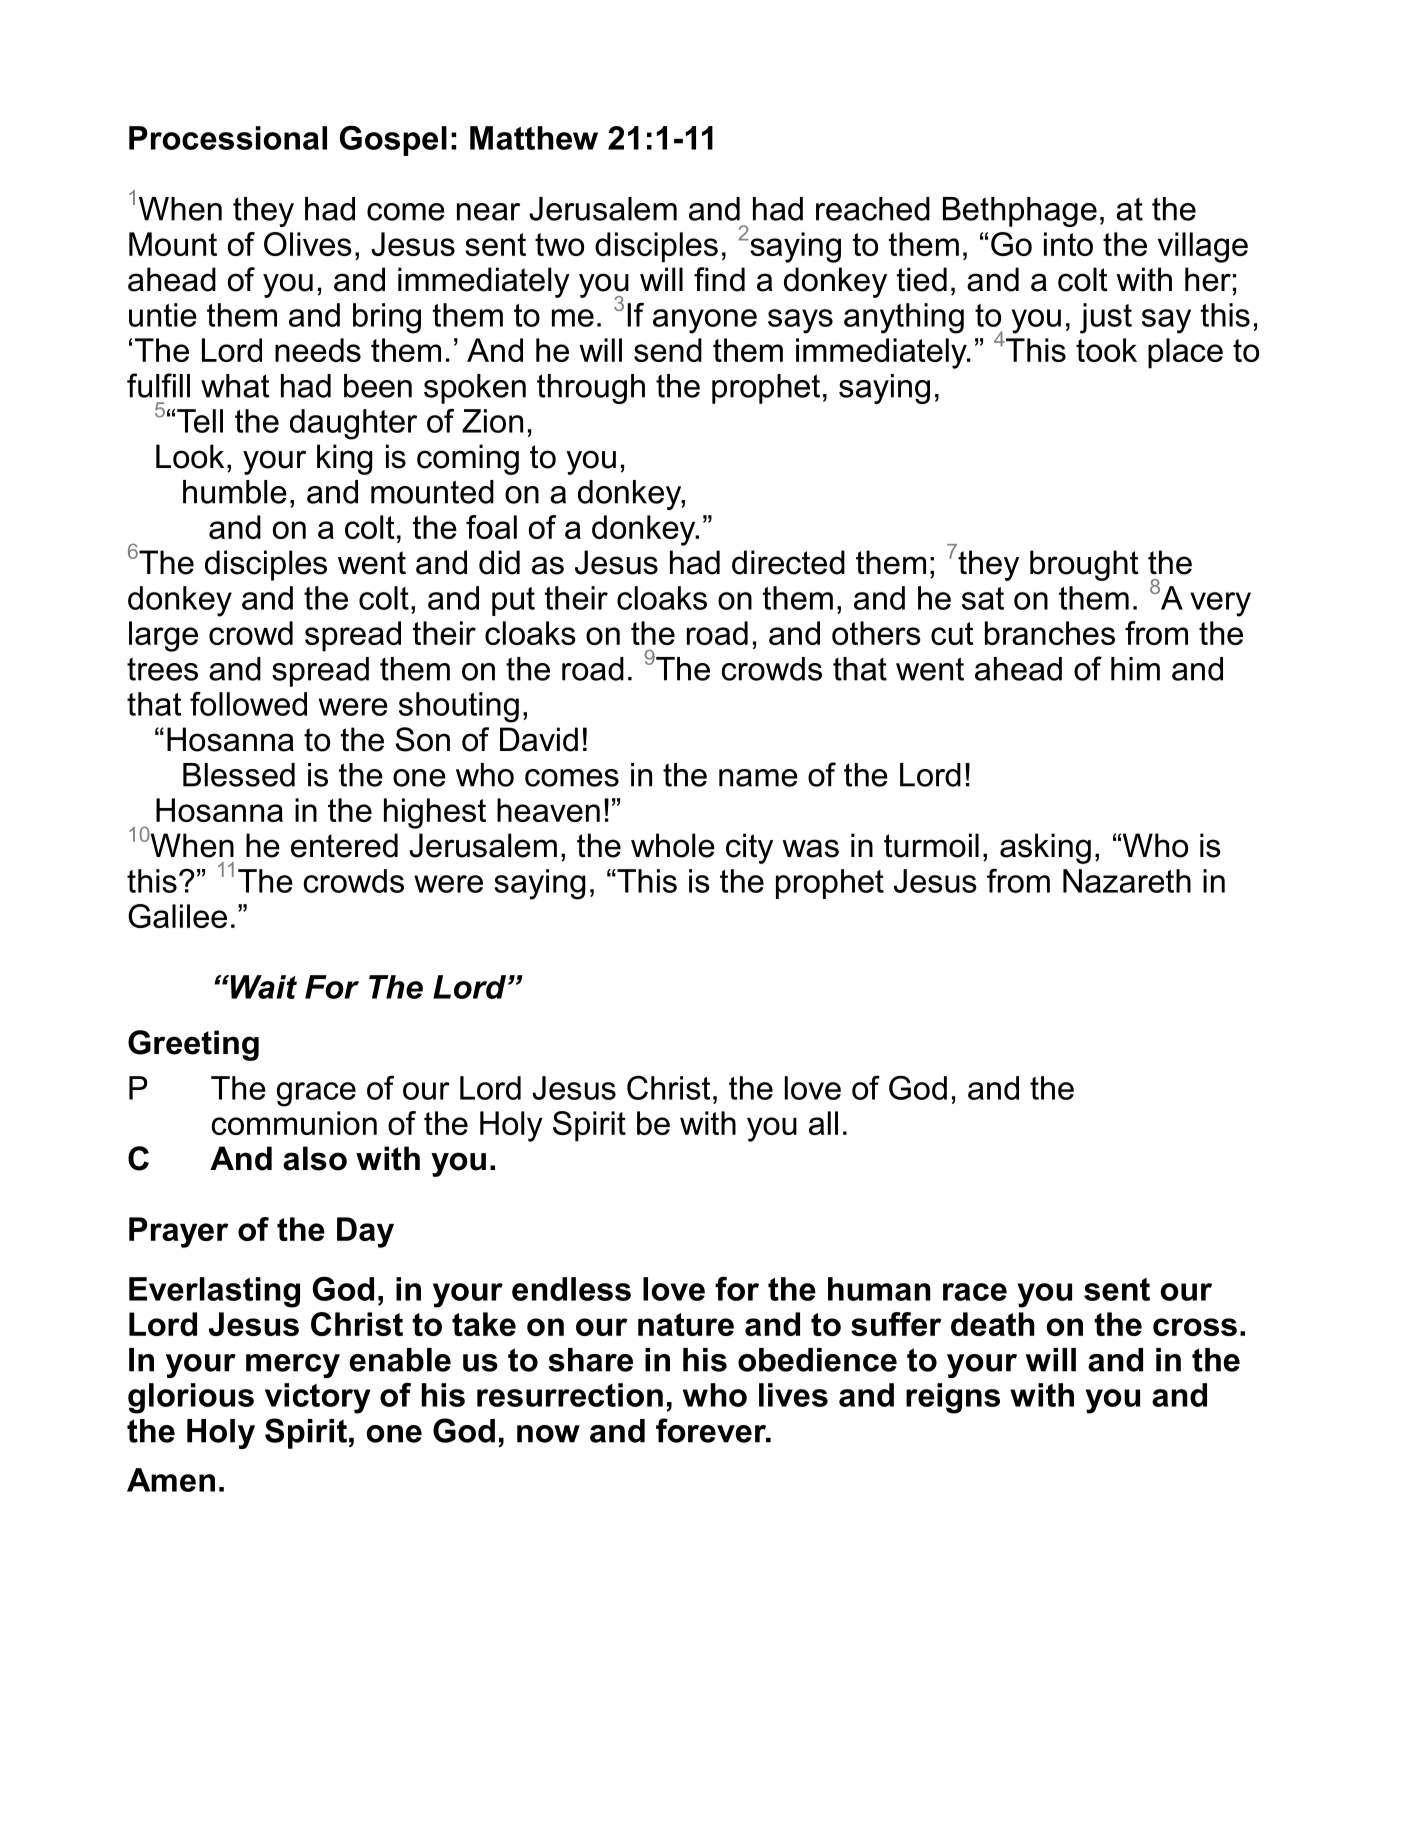 This screenshot has height=1838, width=1420. Describe the element at coordinates (993, 1324) in the screenshot. I see `death` at that location.
